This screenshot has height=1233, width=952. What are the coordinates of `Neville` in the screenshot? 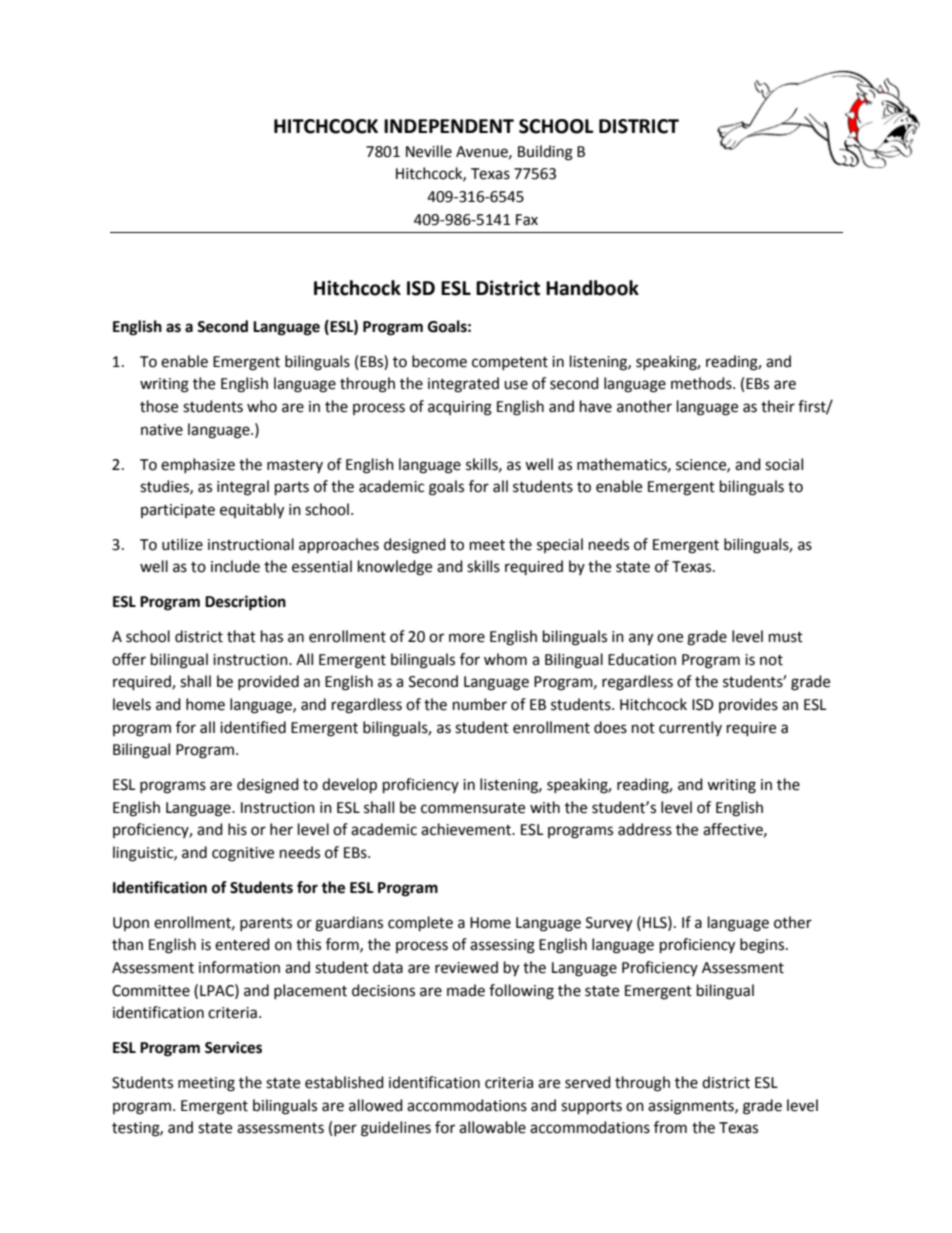 It's located at (429, 151).
